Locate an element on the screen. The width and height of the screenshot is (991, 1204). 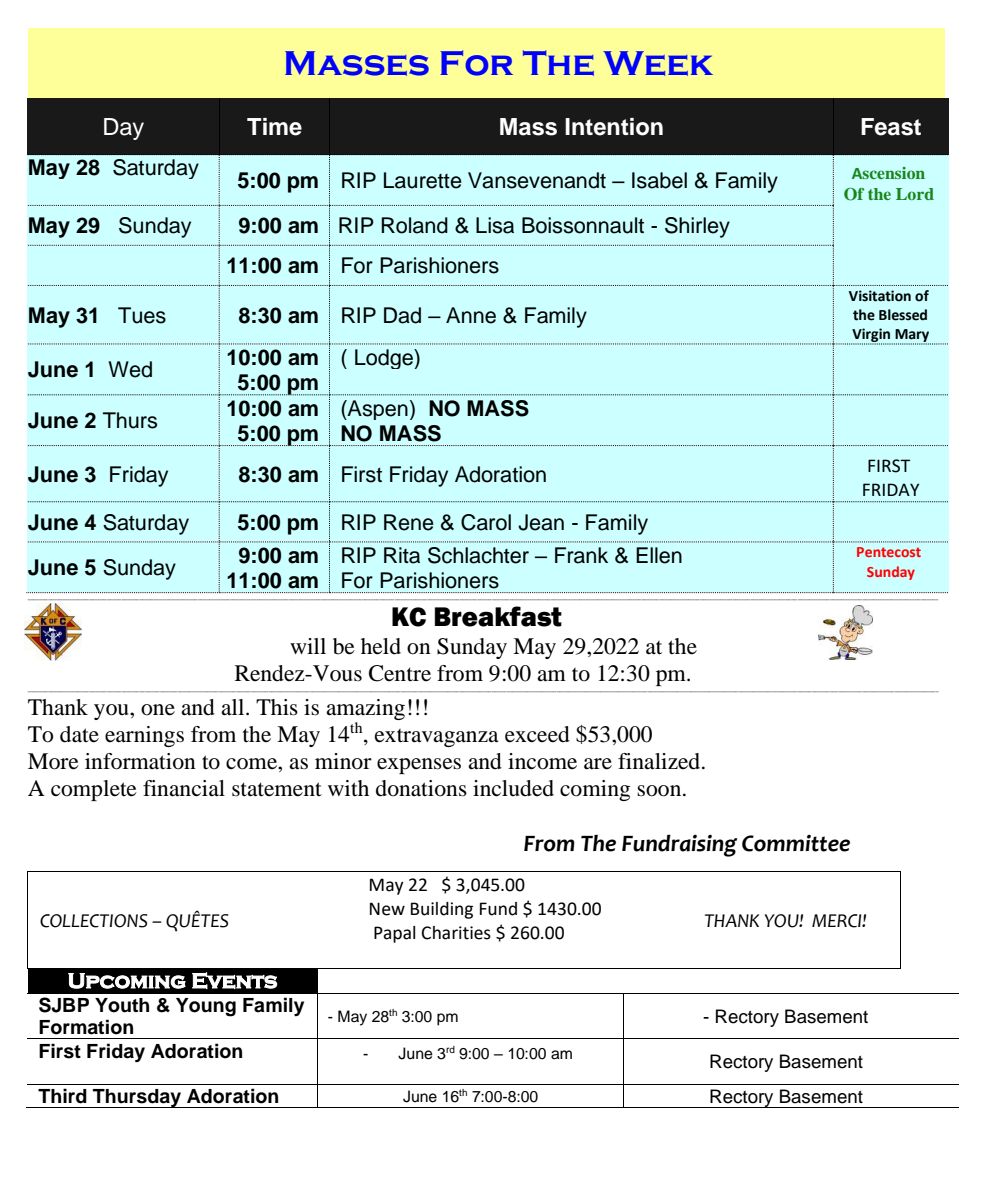
Youth is located at coordinates (122, 1005).
